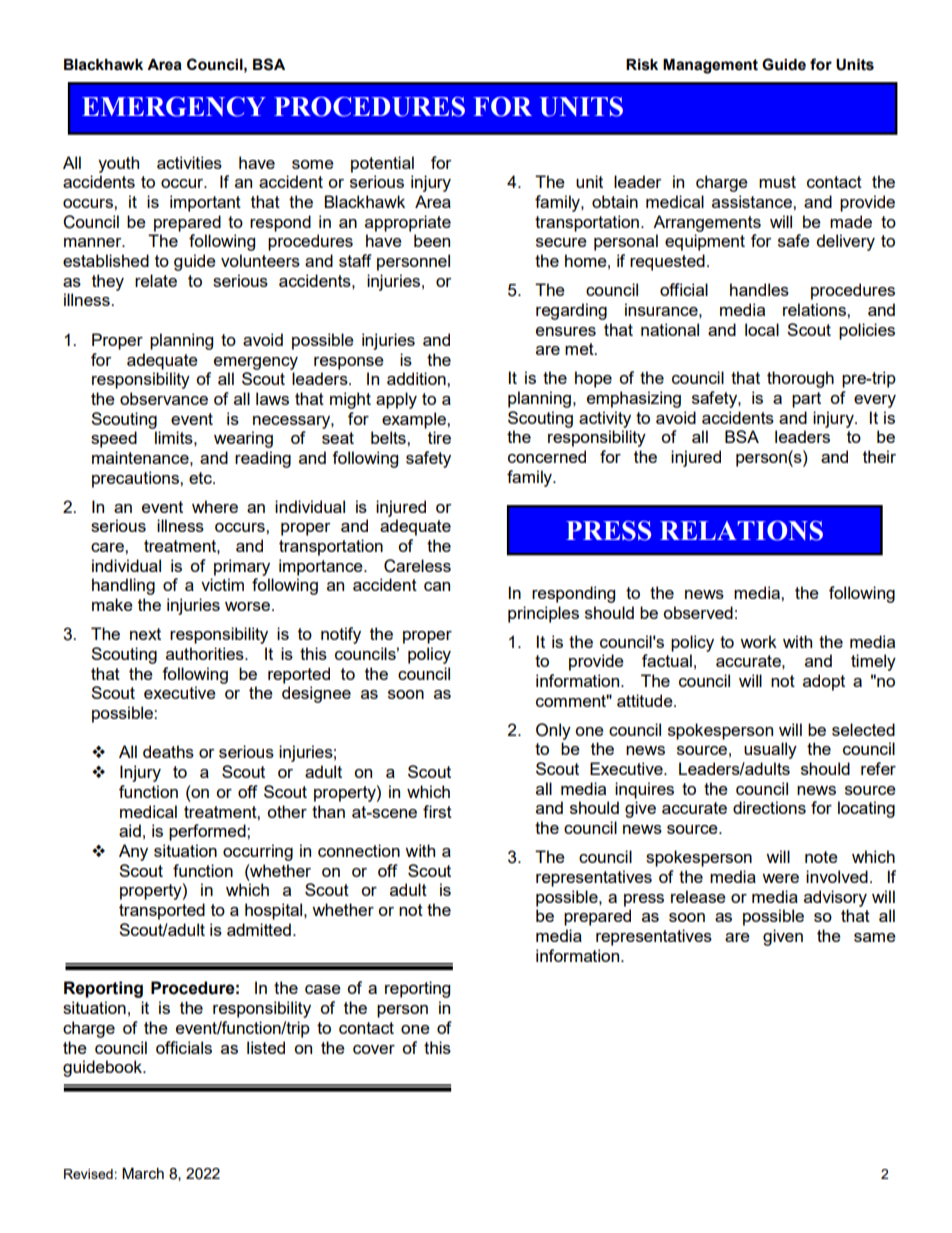  I want to click on relate, so click(156, 280).
